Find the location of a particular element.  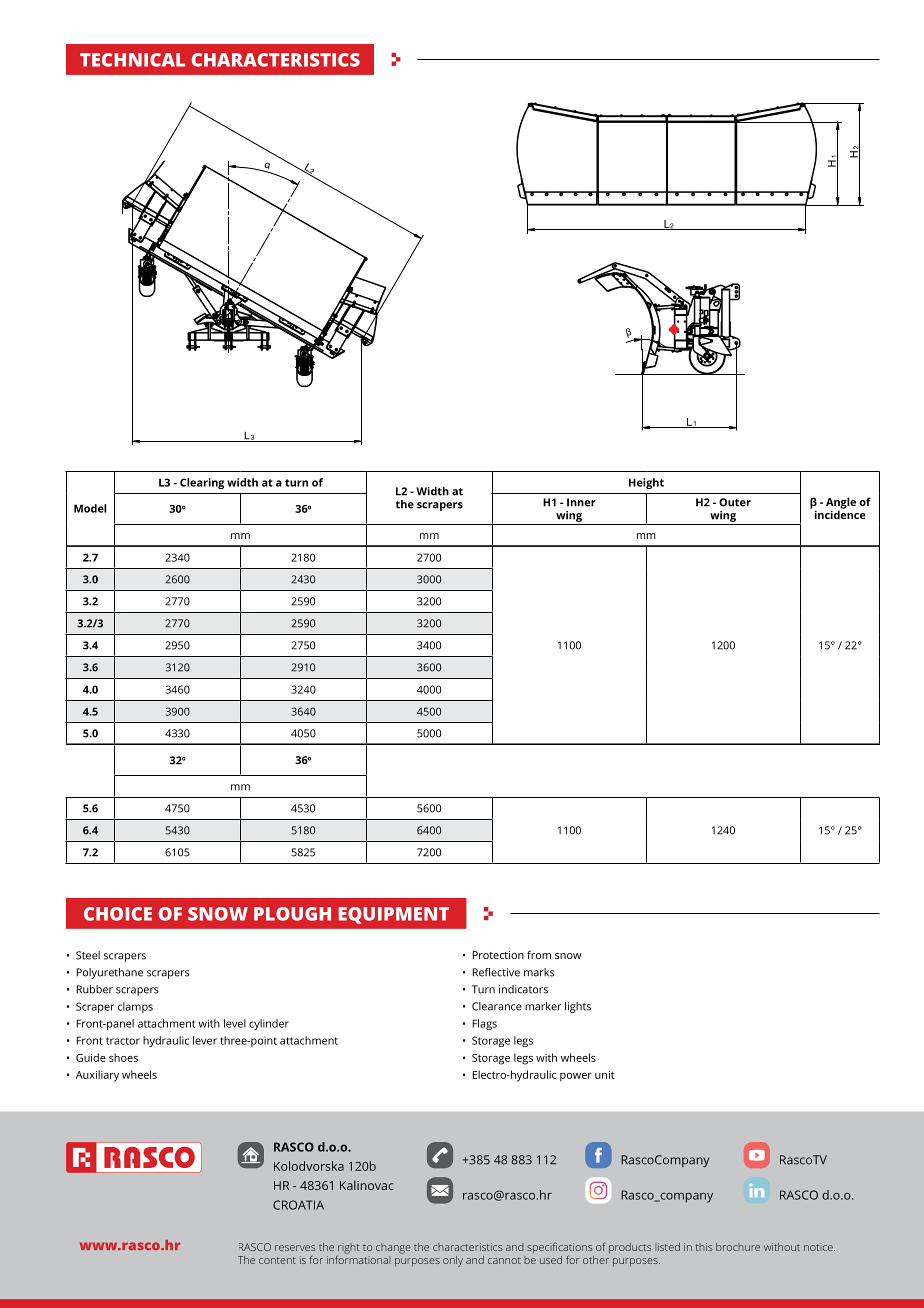

Angle is located at coordinates (841, 504).
